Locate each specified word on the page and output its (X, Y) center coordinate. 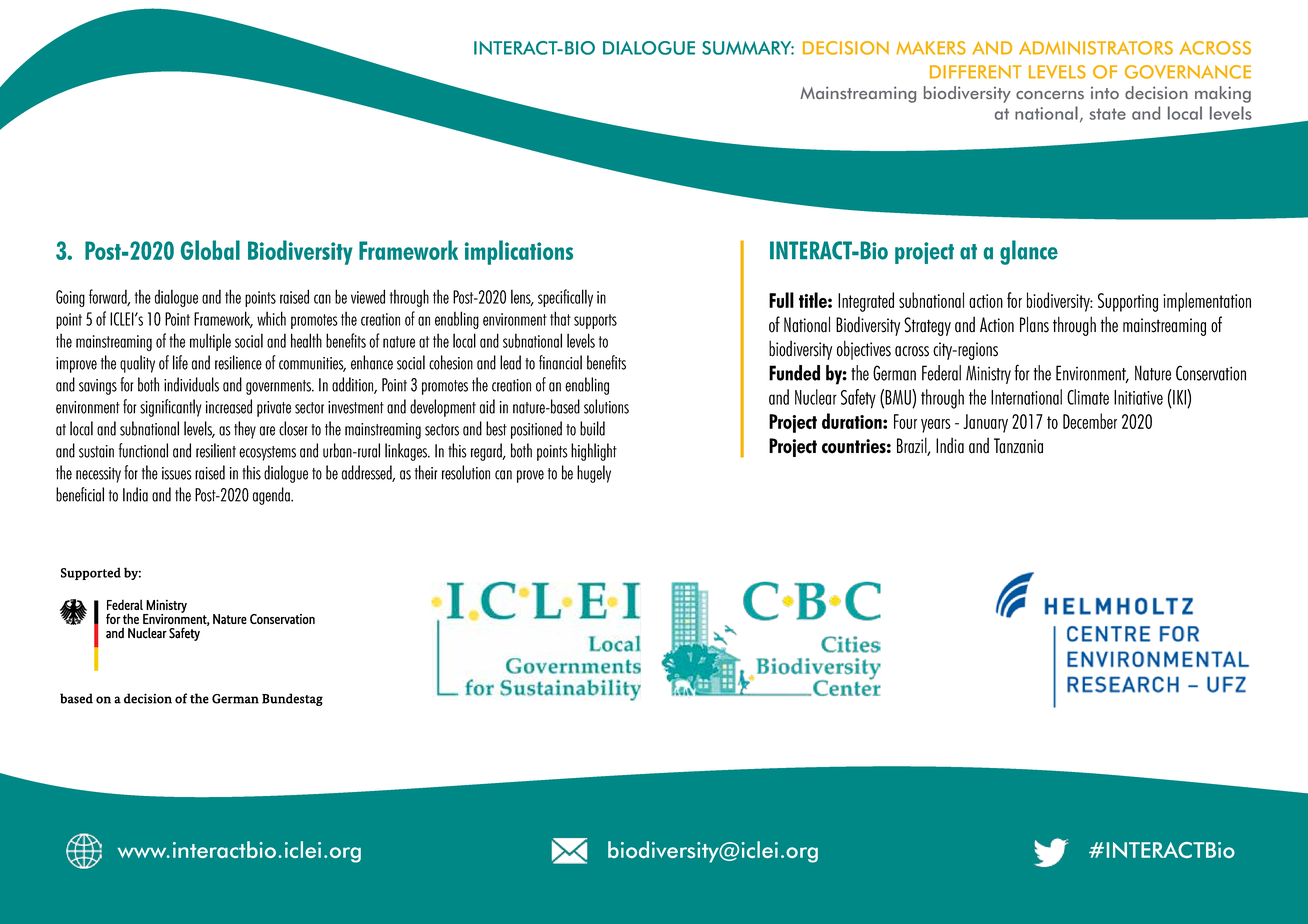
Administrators (1096, 48)
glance (1029, 252)
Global (210, 250)
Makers (931, 48)
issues (177, 473)
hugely (594, 474)
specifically (565, 298)
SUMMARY (748, 48)
